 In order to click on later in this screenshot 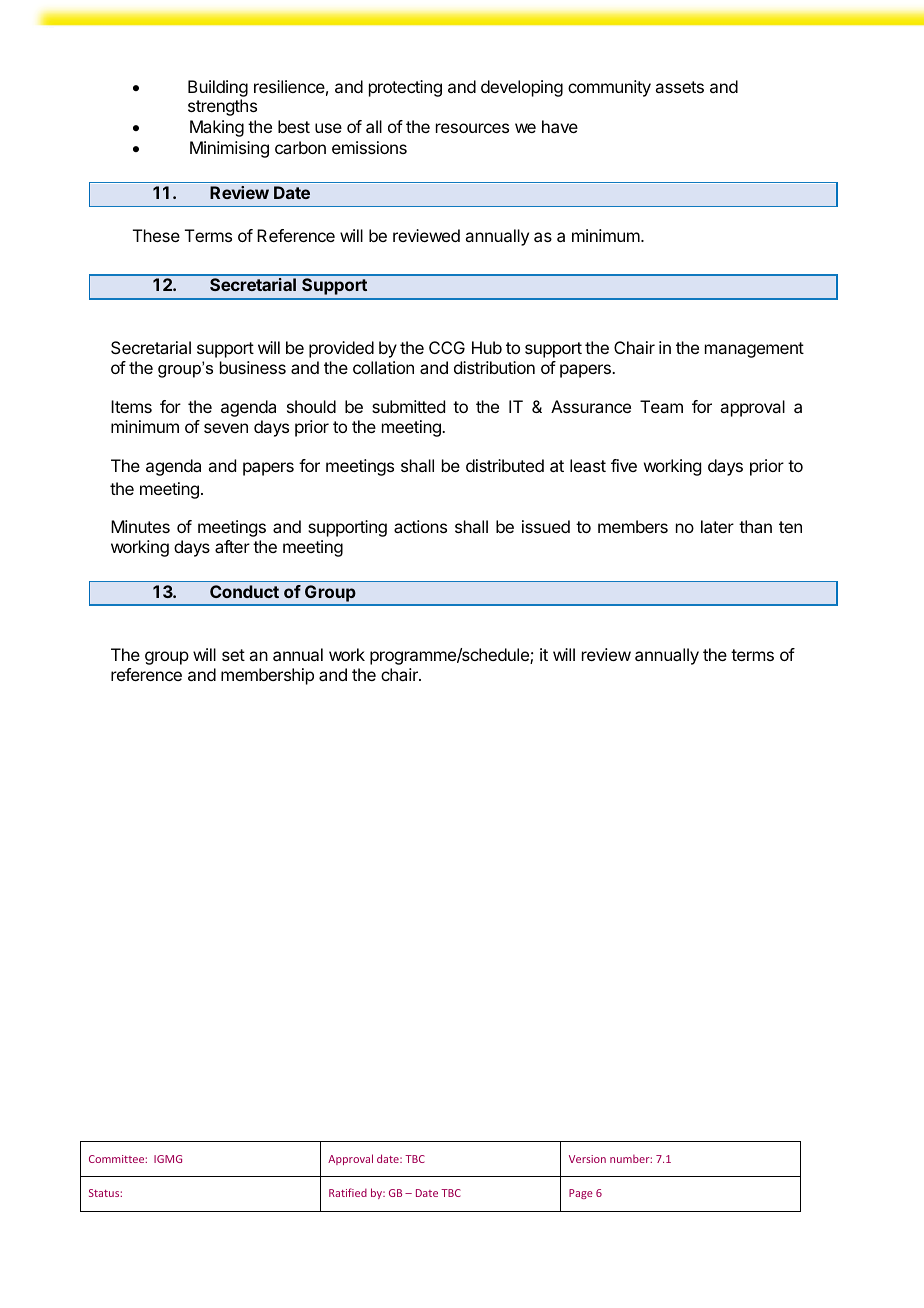, I will do `click(717, 526)`.
